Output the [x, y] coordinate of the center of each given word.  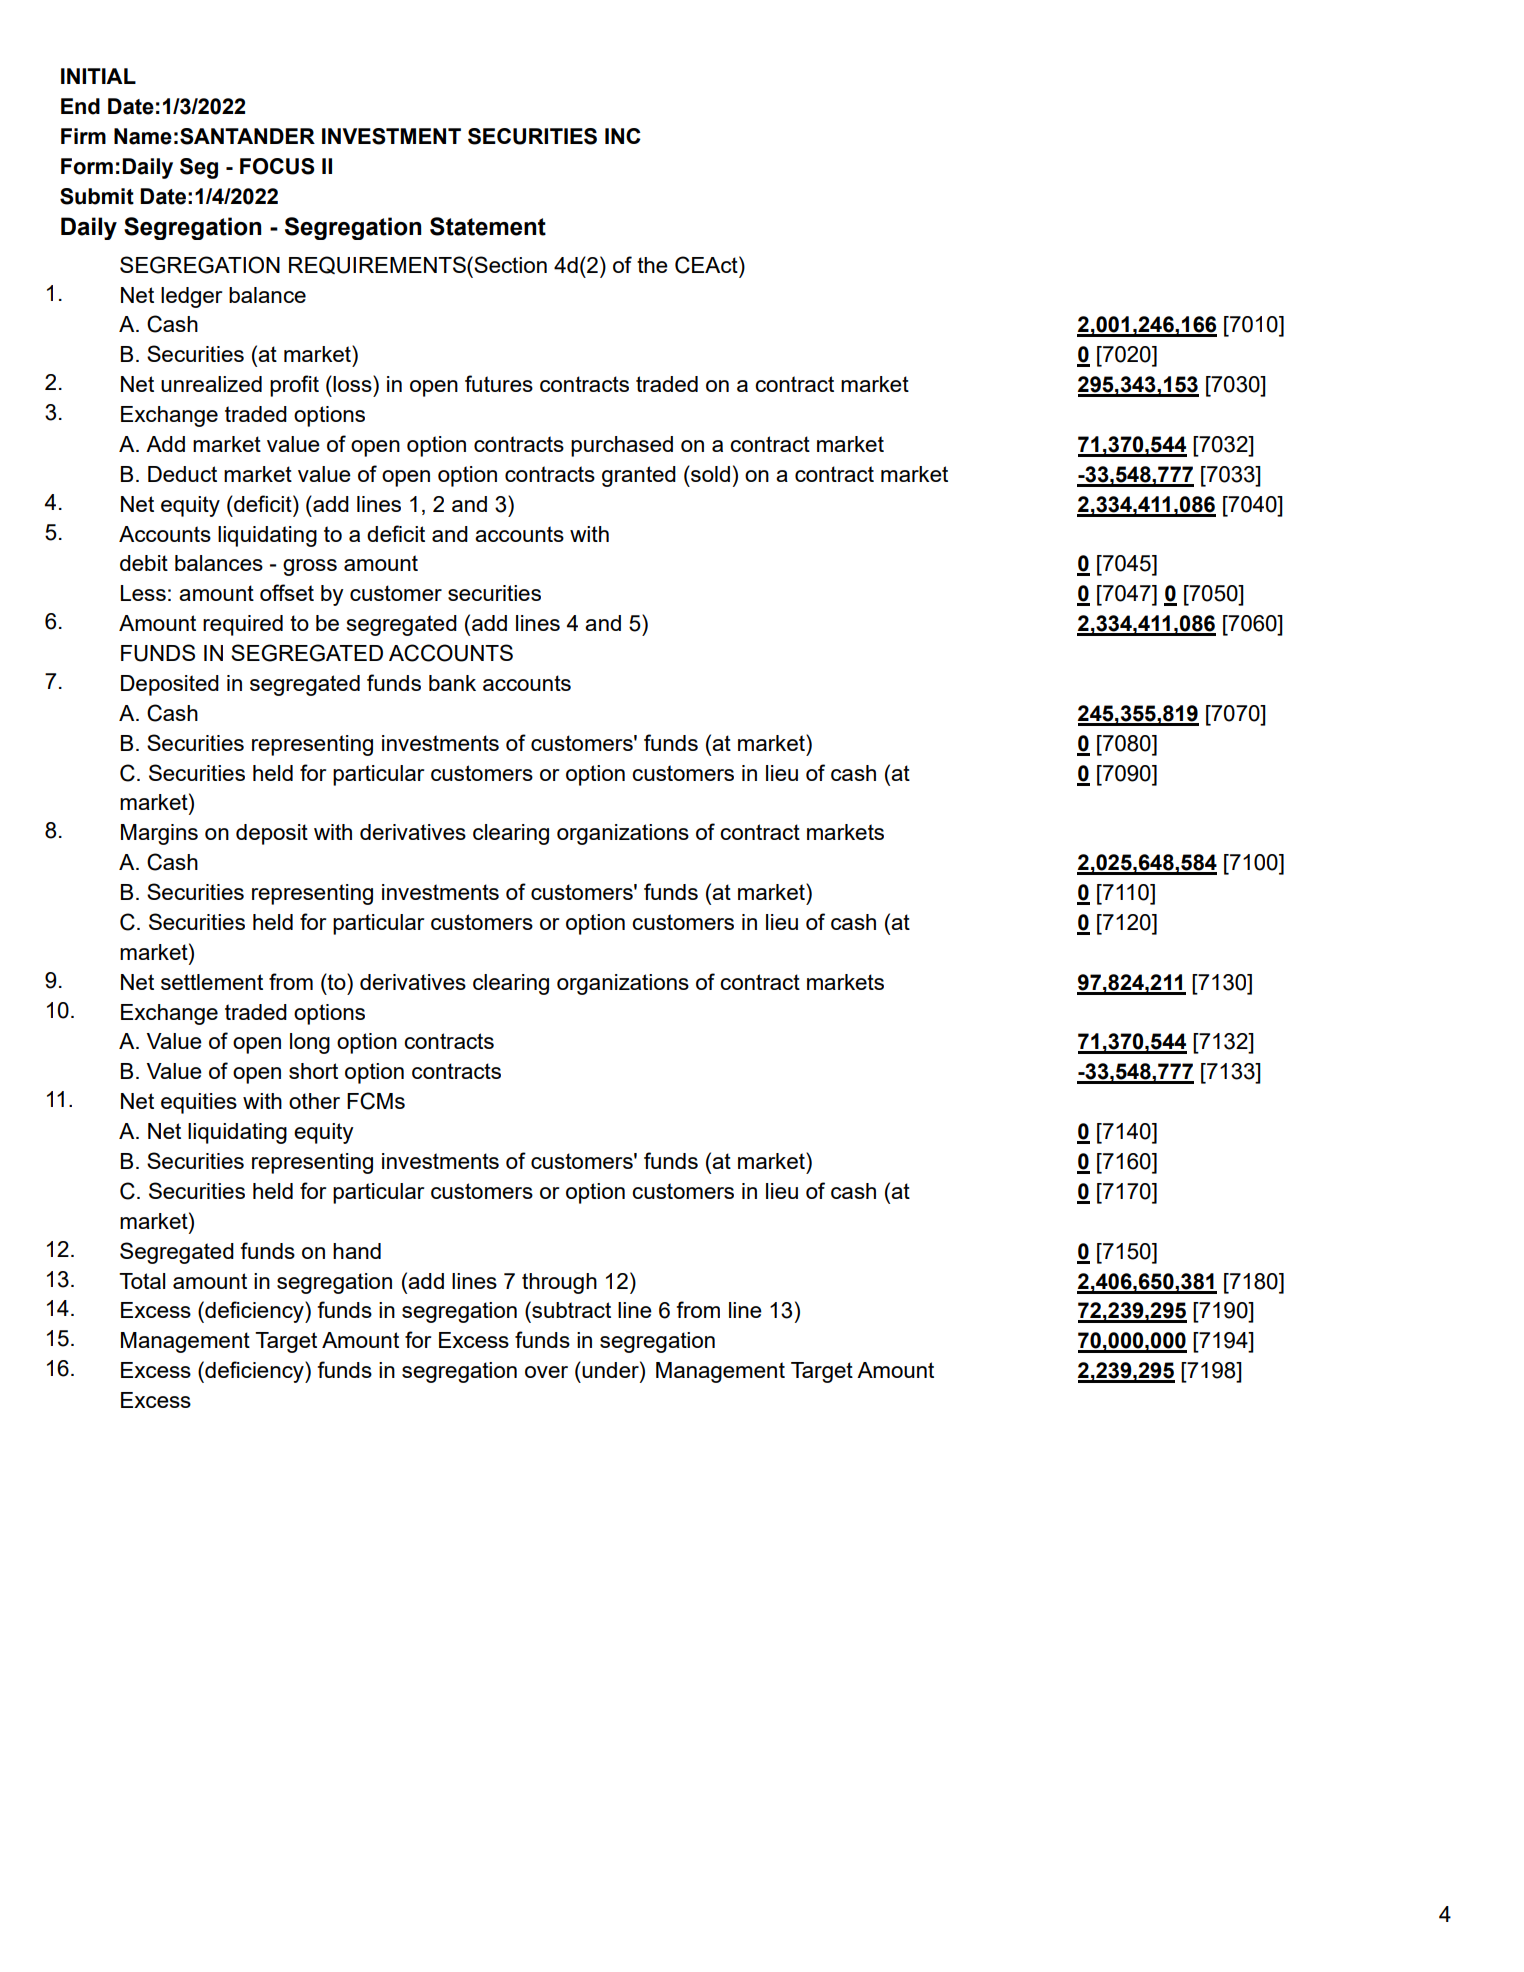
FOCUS [277, 166]
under [611, 1369]
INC [623, 136]
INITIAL [98, 76]
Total [142, 1281]
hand [357, 1251]
